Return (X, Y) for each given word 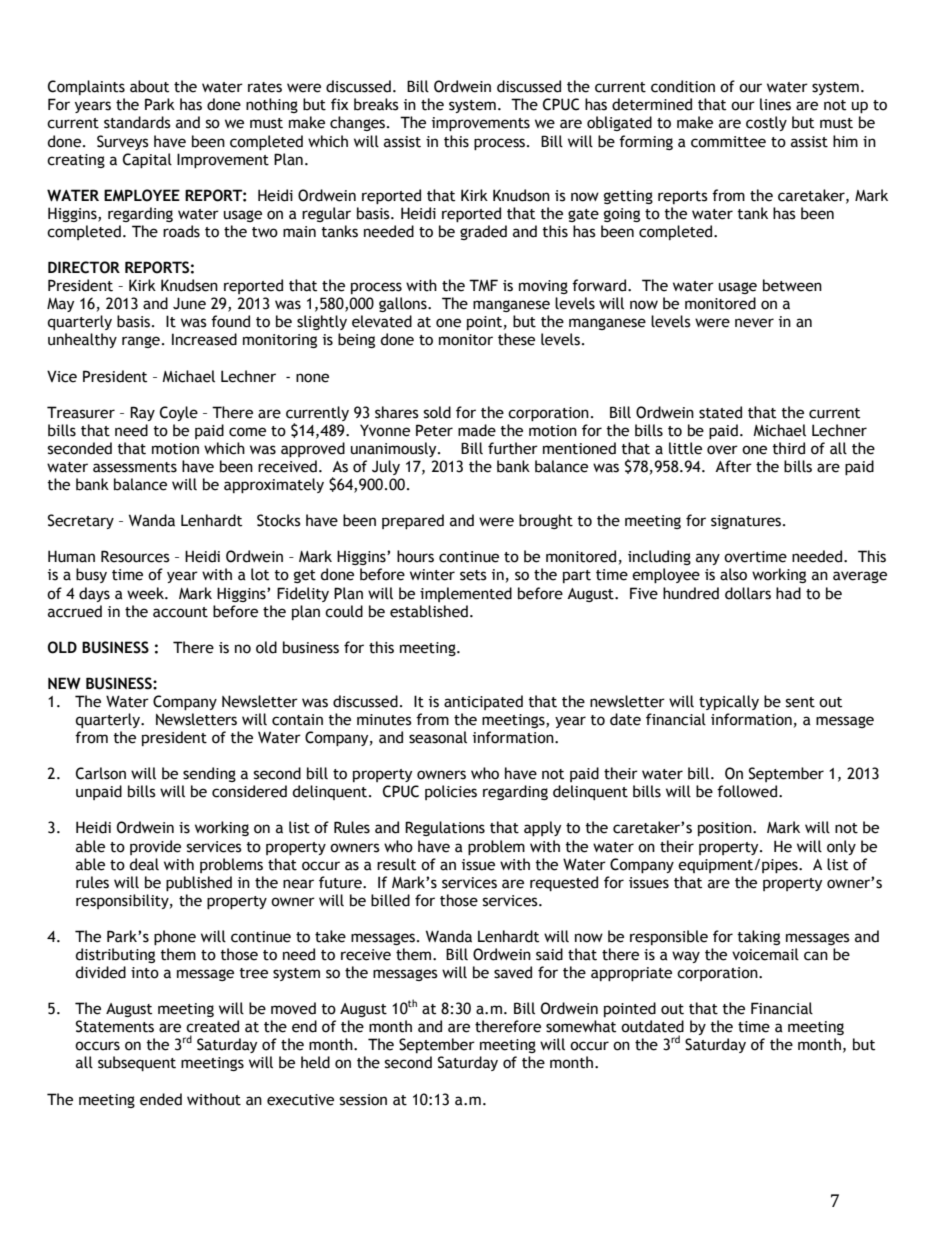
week (146, 593)
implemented (466, 594)
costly (766, 123)
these (516, 339)
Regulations (445, 828)
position (726, 829)
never (754, 323)
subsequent (137, 1063)
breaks (376, 104)
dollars (748, 593)
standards (137, 122)
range (141, 342)
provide (155, 847)
